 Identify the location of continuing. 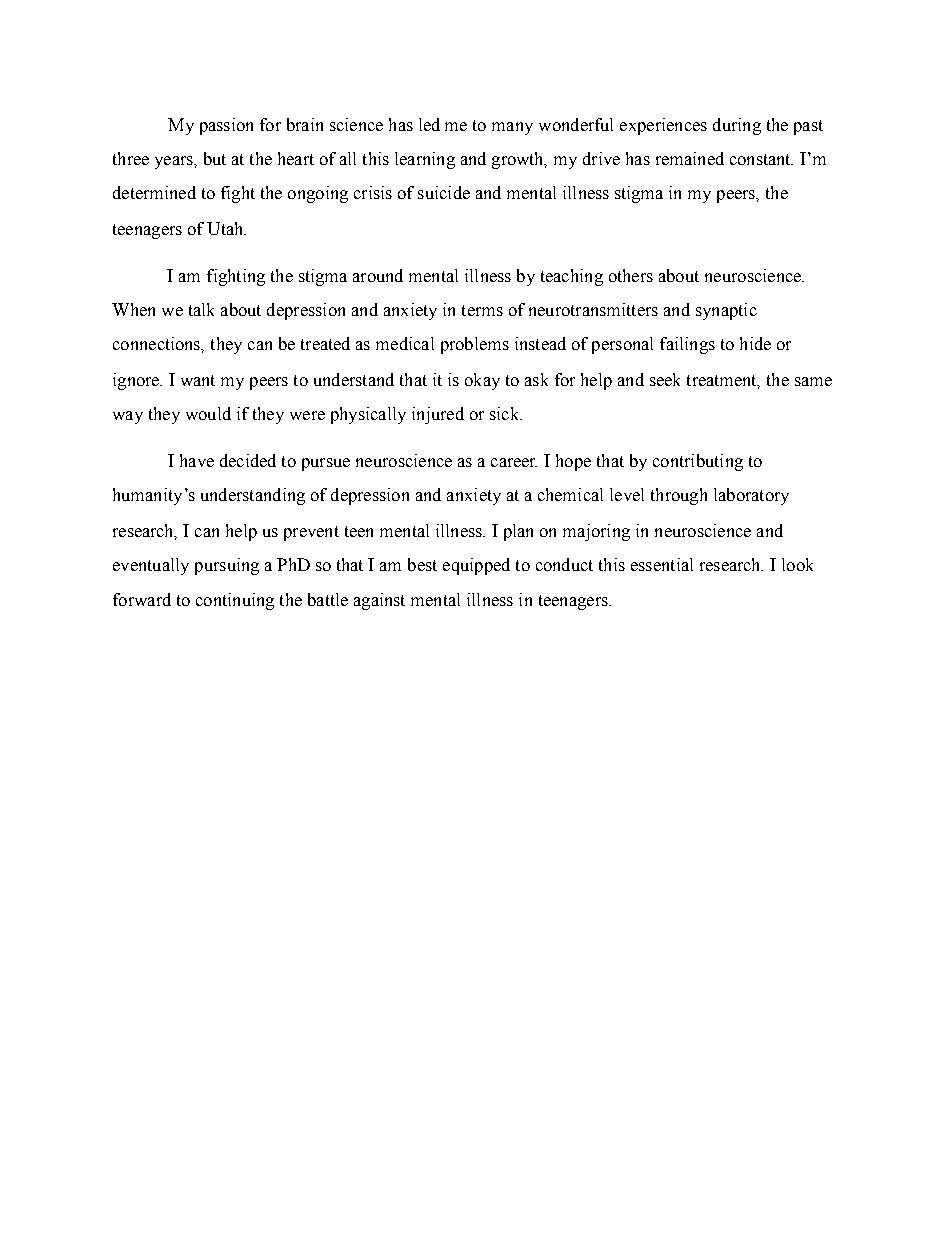
(235, 601).
